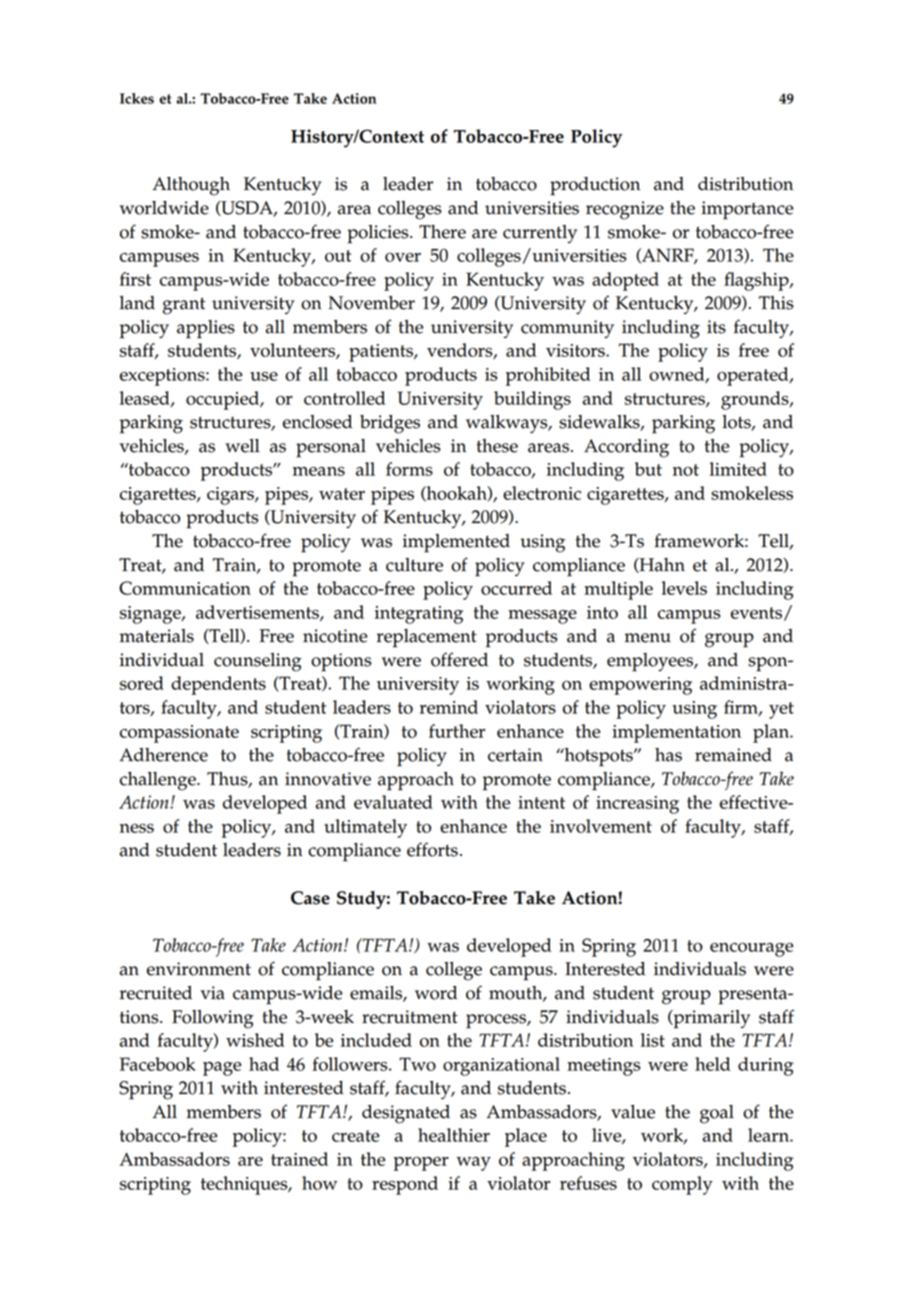 This screenshot has height=1316, width=922. What do you see at coordinates (651, 662) in the screenshot?
I see `employees` at bounding box center [651, 662].
